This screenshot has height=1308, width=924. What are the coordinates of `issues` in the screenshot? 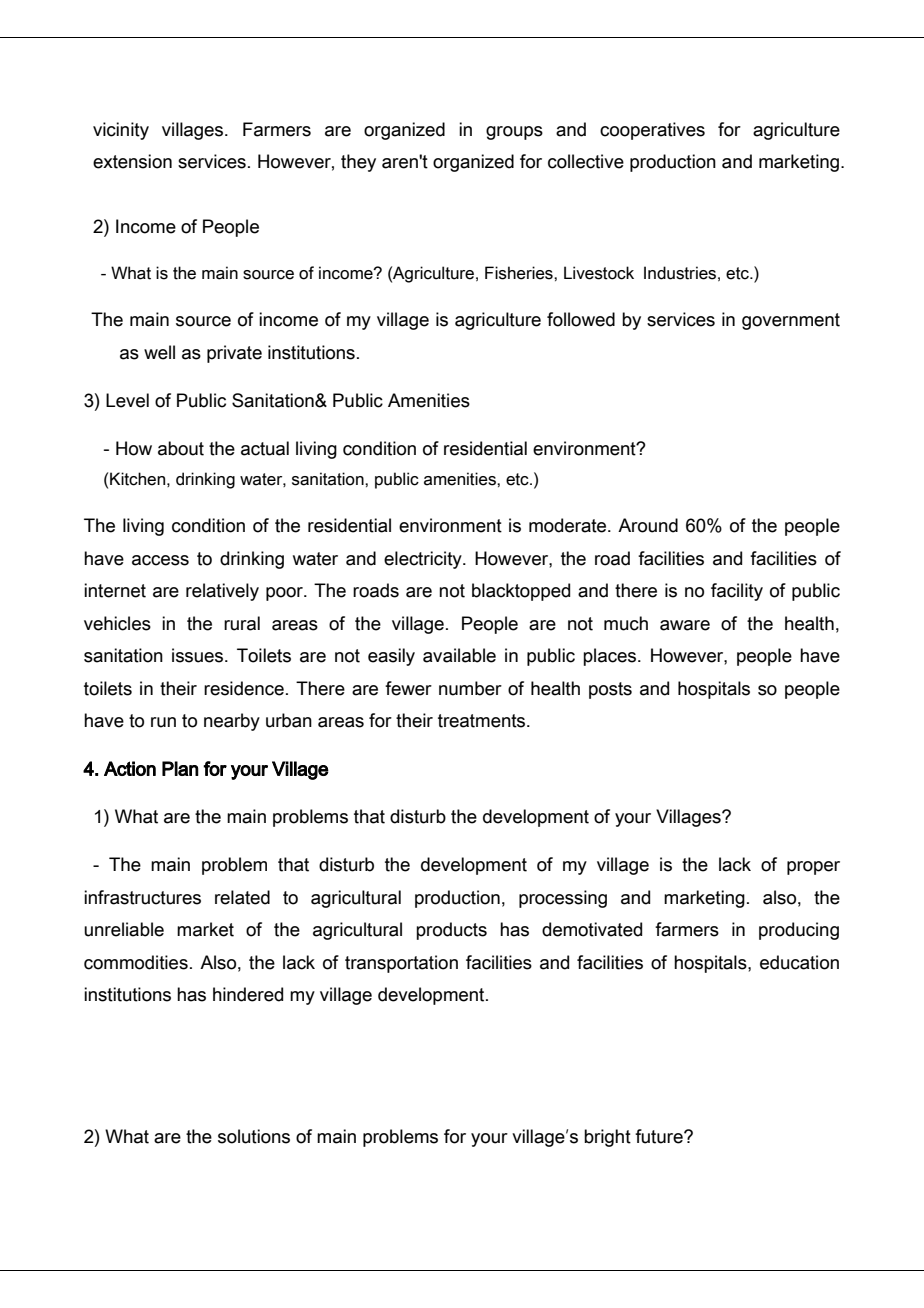 It's located at (199, 655).
